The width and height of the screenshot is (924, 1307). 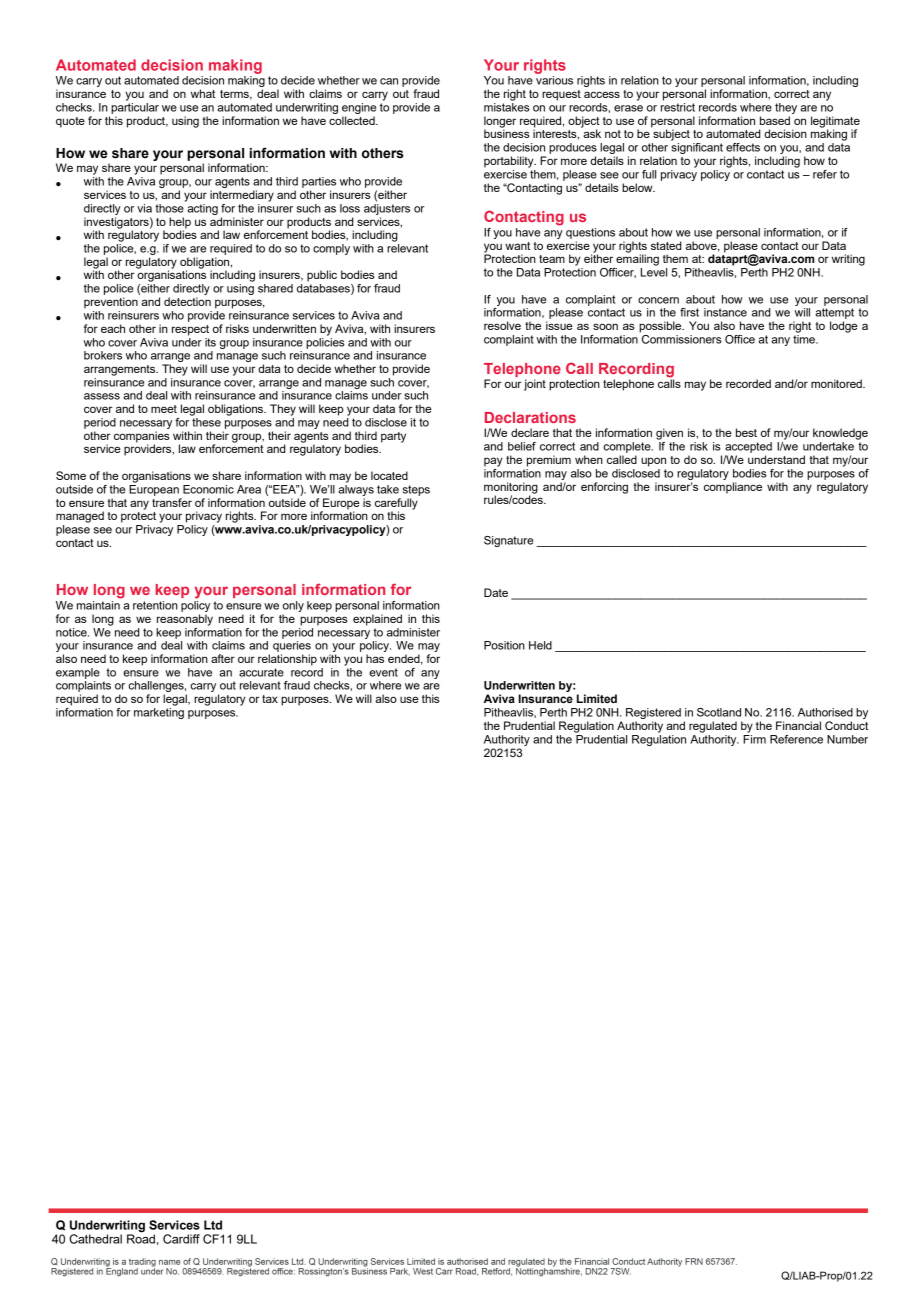 What do you see at coordinates (775, 120) in the screenshot?
I see `based` at bounding box center [775, 120].
